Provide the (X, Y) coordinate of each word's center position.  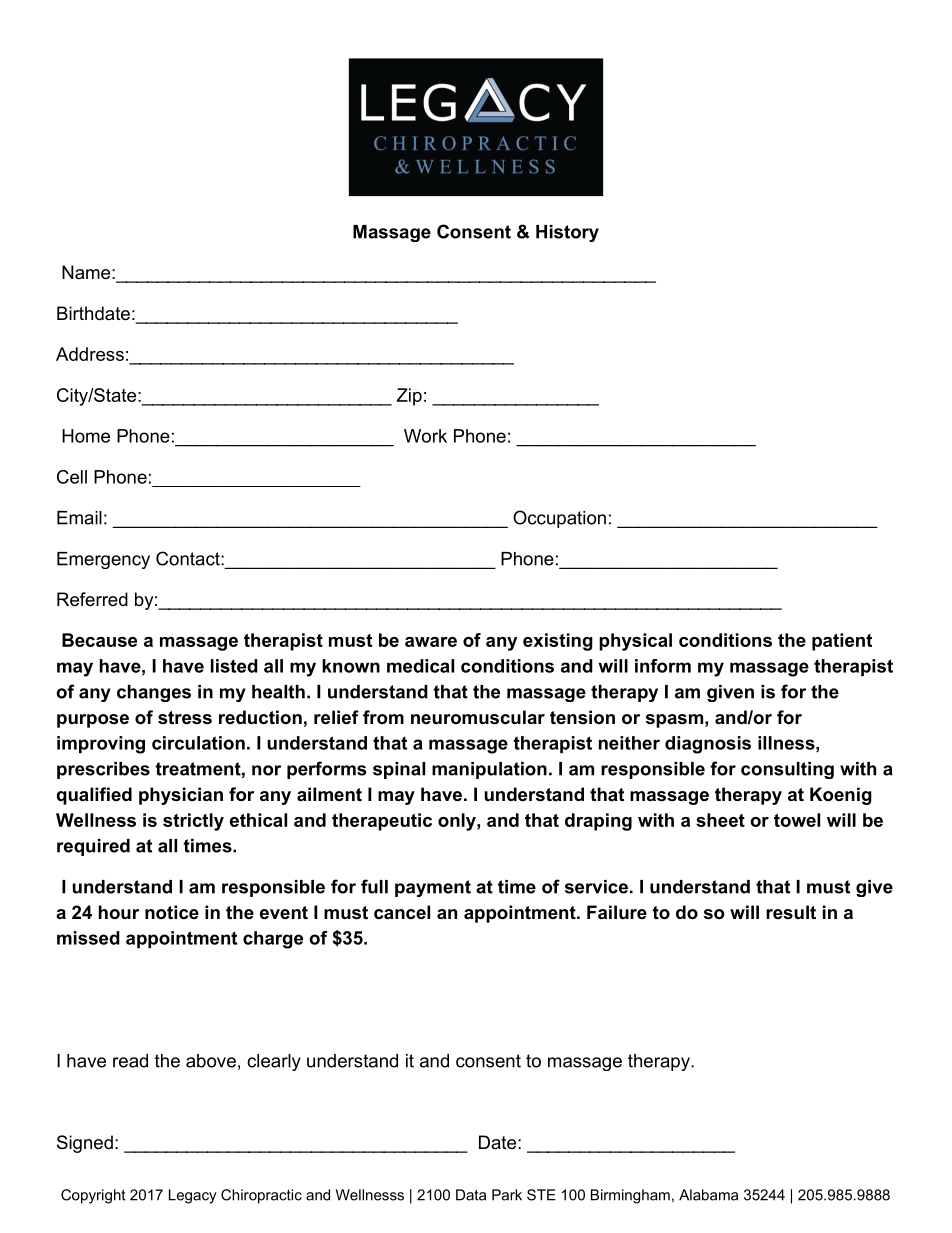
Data (471, 1195)
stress (185, 718)
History (567, 233)
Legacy (193, 1196)
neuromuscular (478, 717)
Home (86, 436)
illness (786, 743)
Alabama (708, 1195)
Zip (409, 397)
